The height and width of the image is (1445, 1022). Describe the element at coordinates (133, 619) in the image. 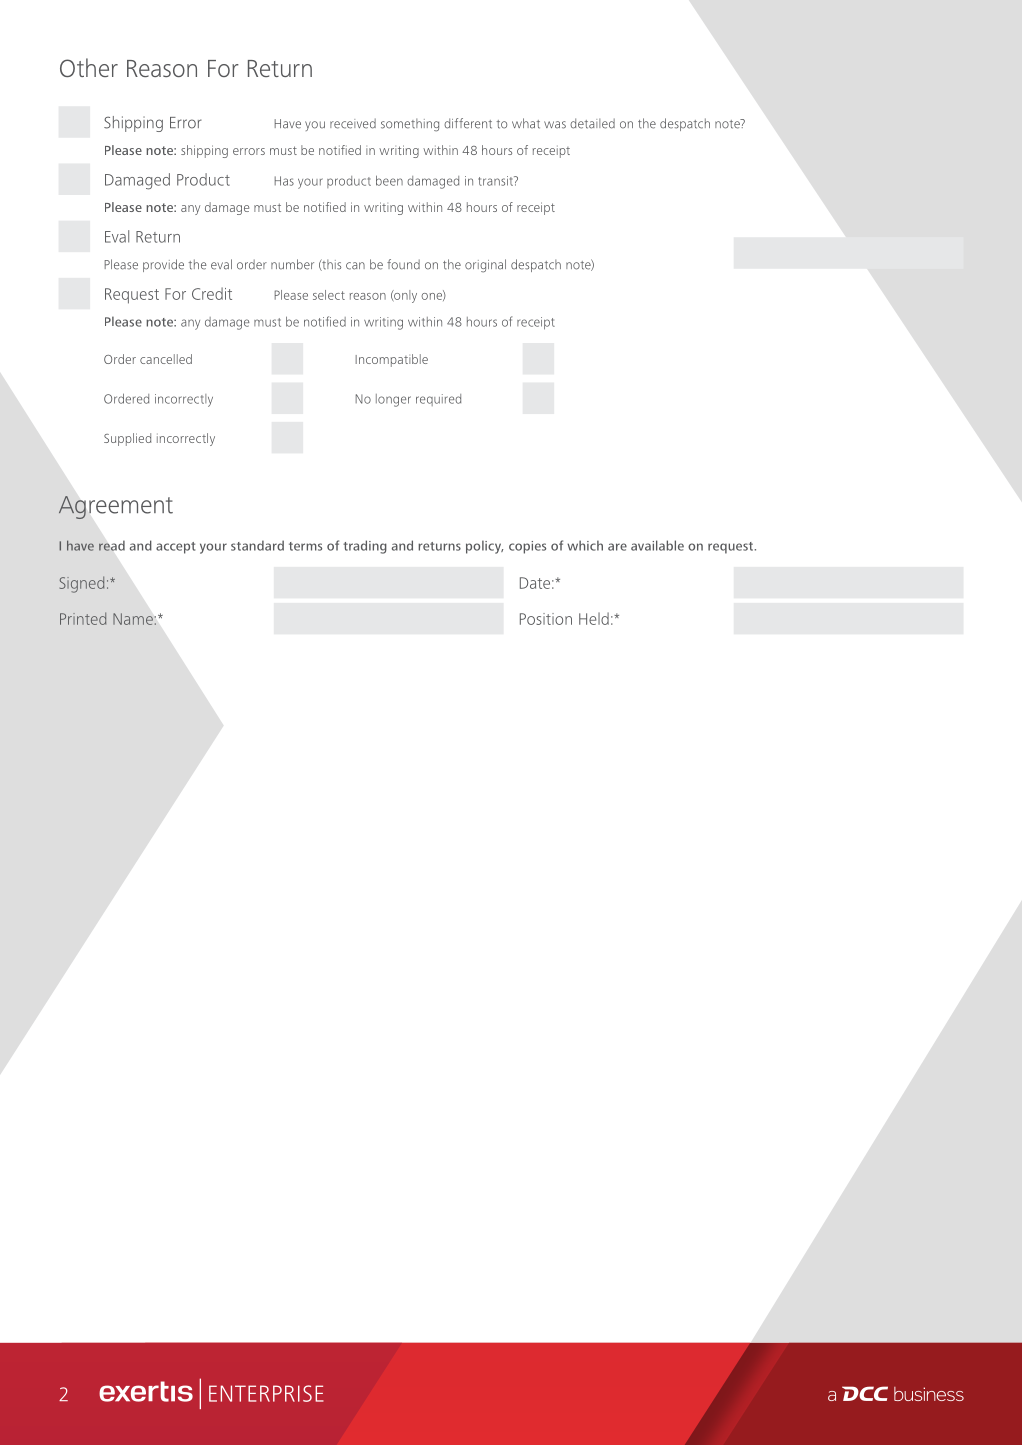

I see `Name` at that location.
